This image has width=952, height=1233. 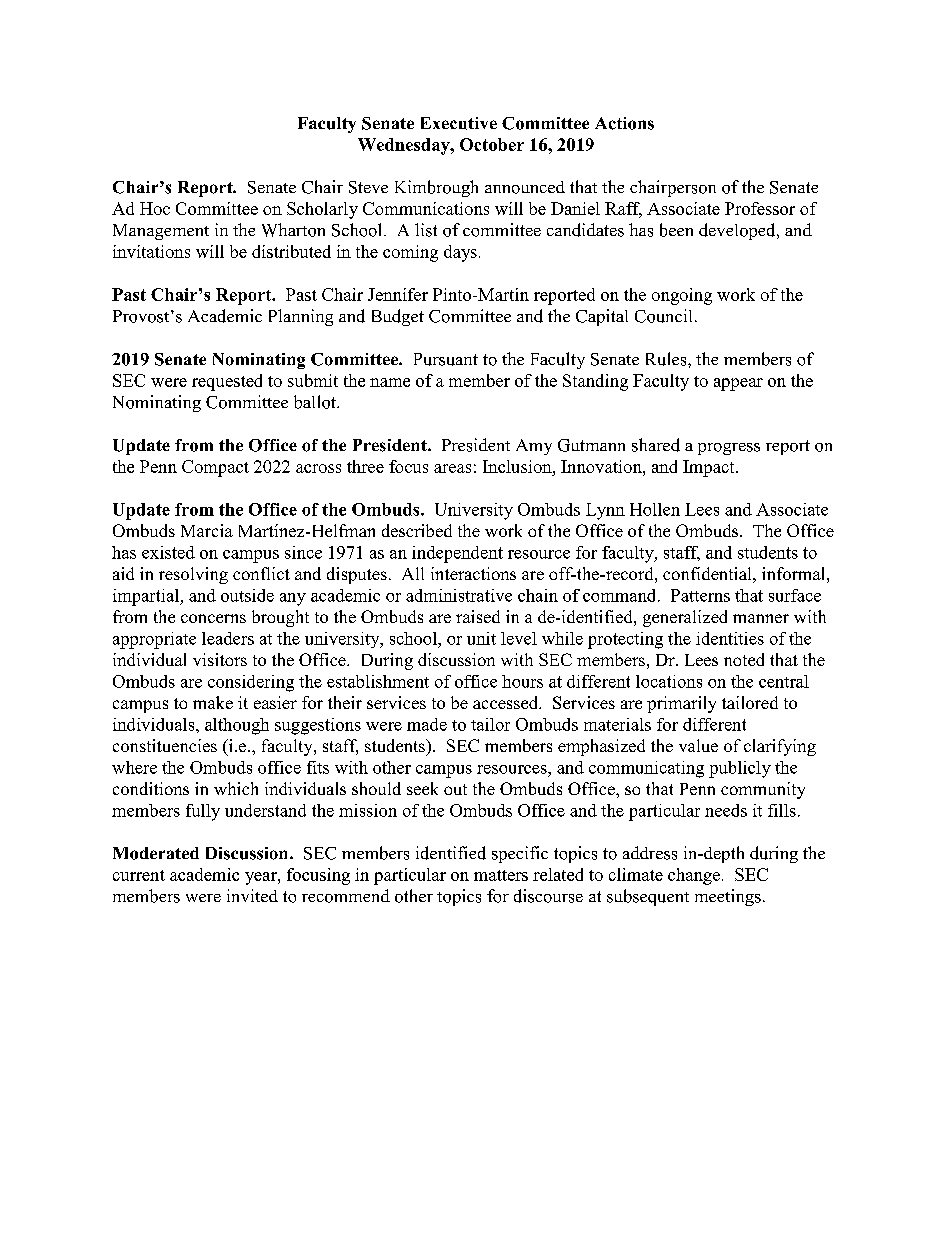 What do you see at coordinates (227, 382) in the image?
I see `requested` at bounding box center [227, 382].
